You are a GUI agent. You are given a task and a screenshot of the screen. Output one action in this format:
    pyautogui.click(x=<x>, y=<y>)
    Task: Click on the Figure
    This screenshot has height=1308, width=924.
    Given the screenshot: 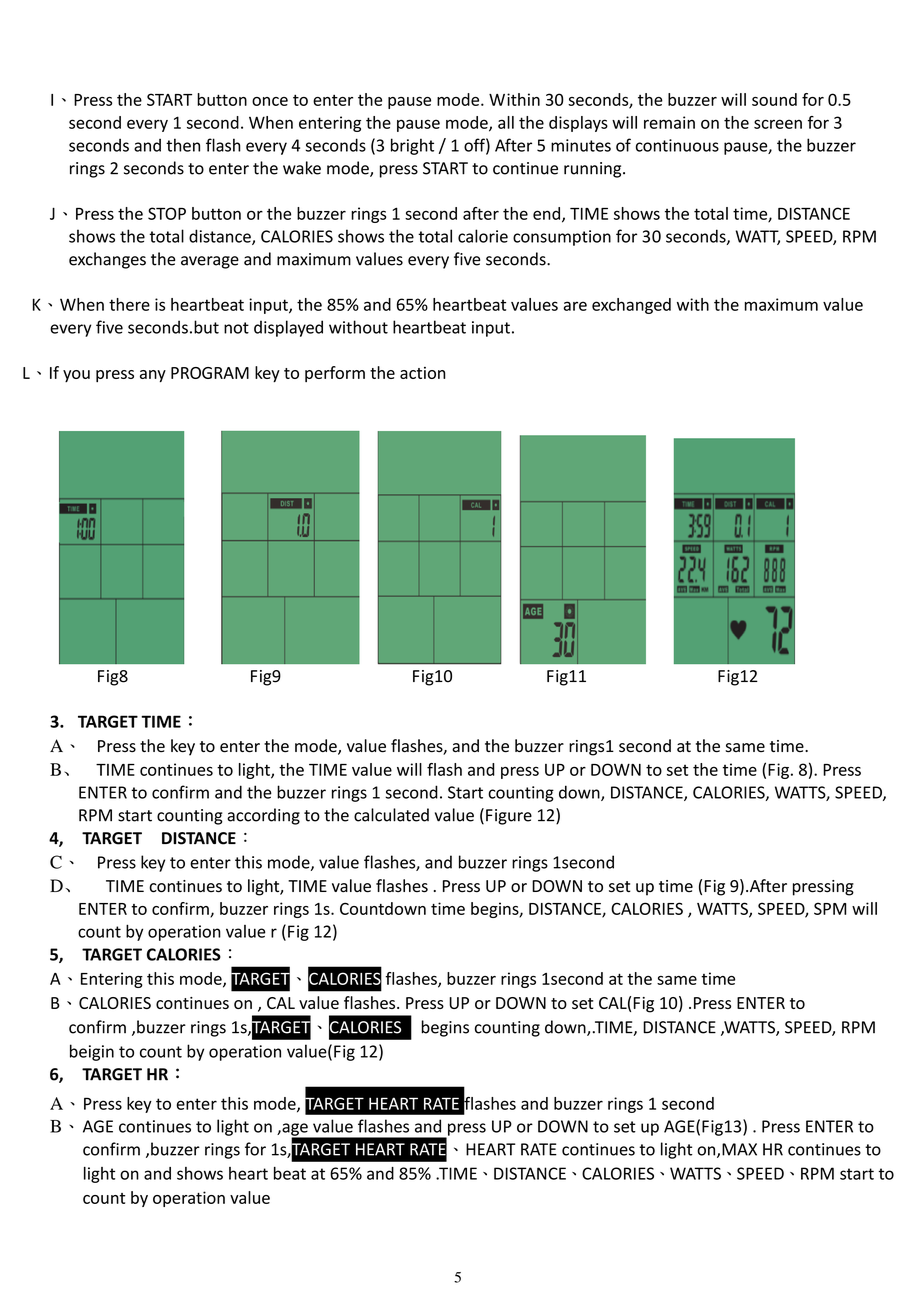 What is the action you would take?
    pyautogui.click(x=509, y=817)
